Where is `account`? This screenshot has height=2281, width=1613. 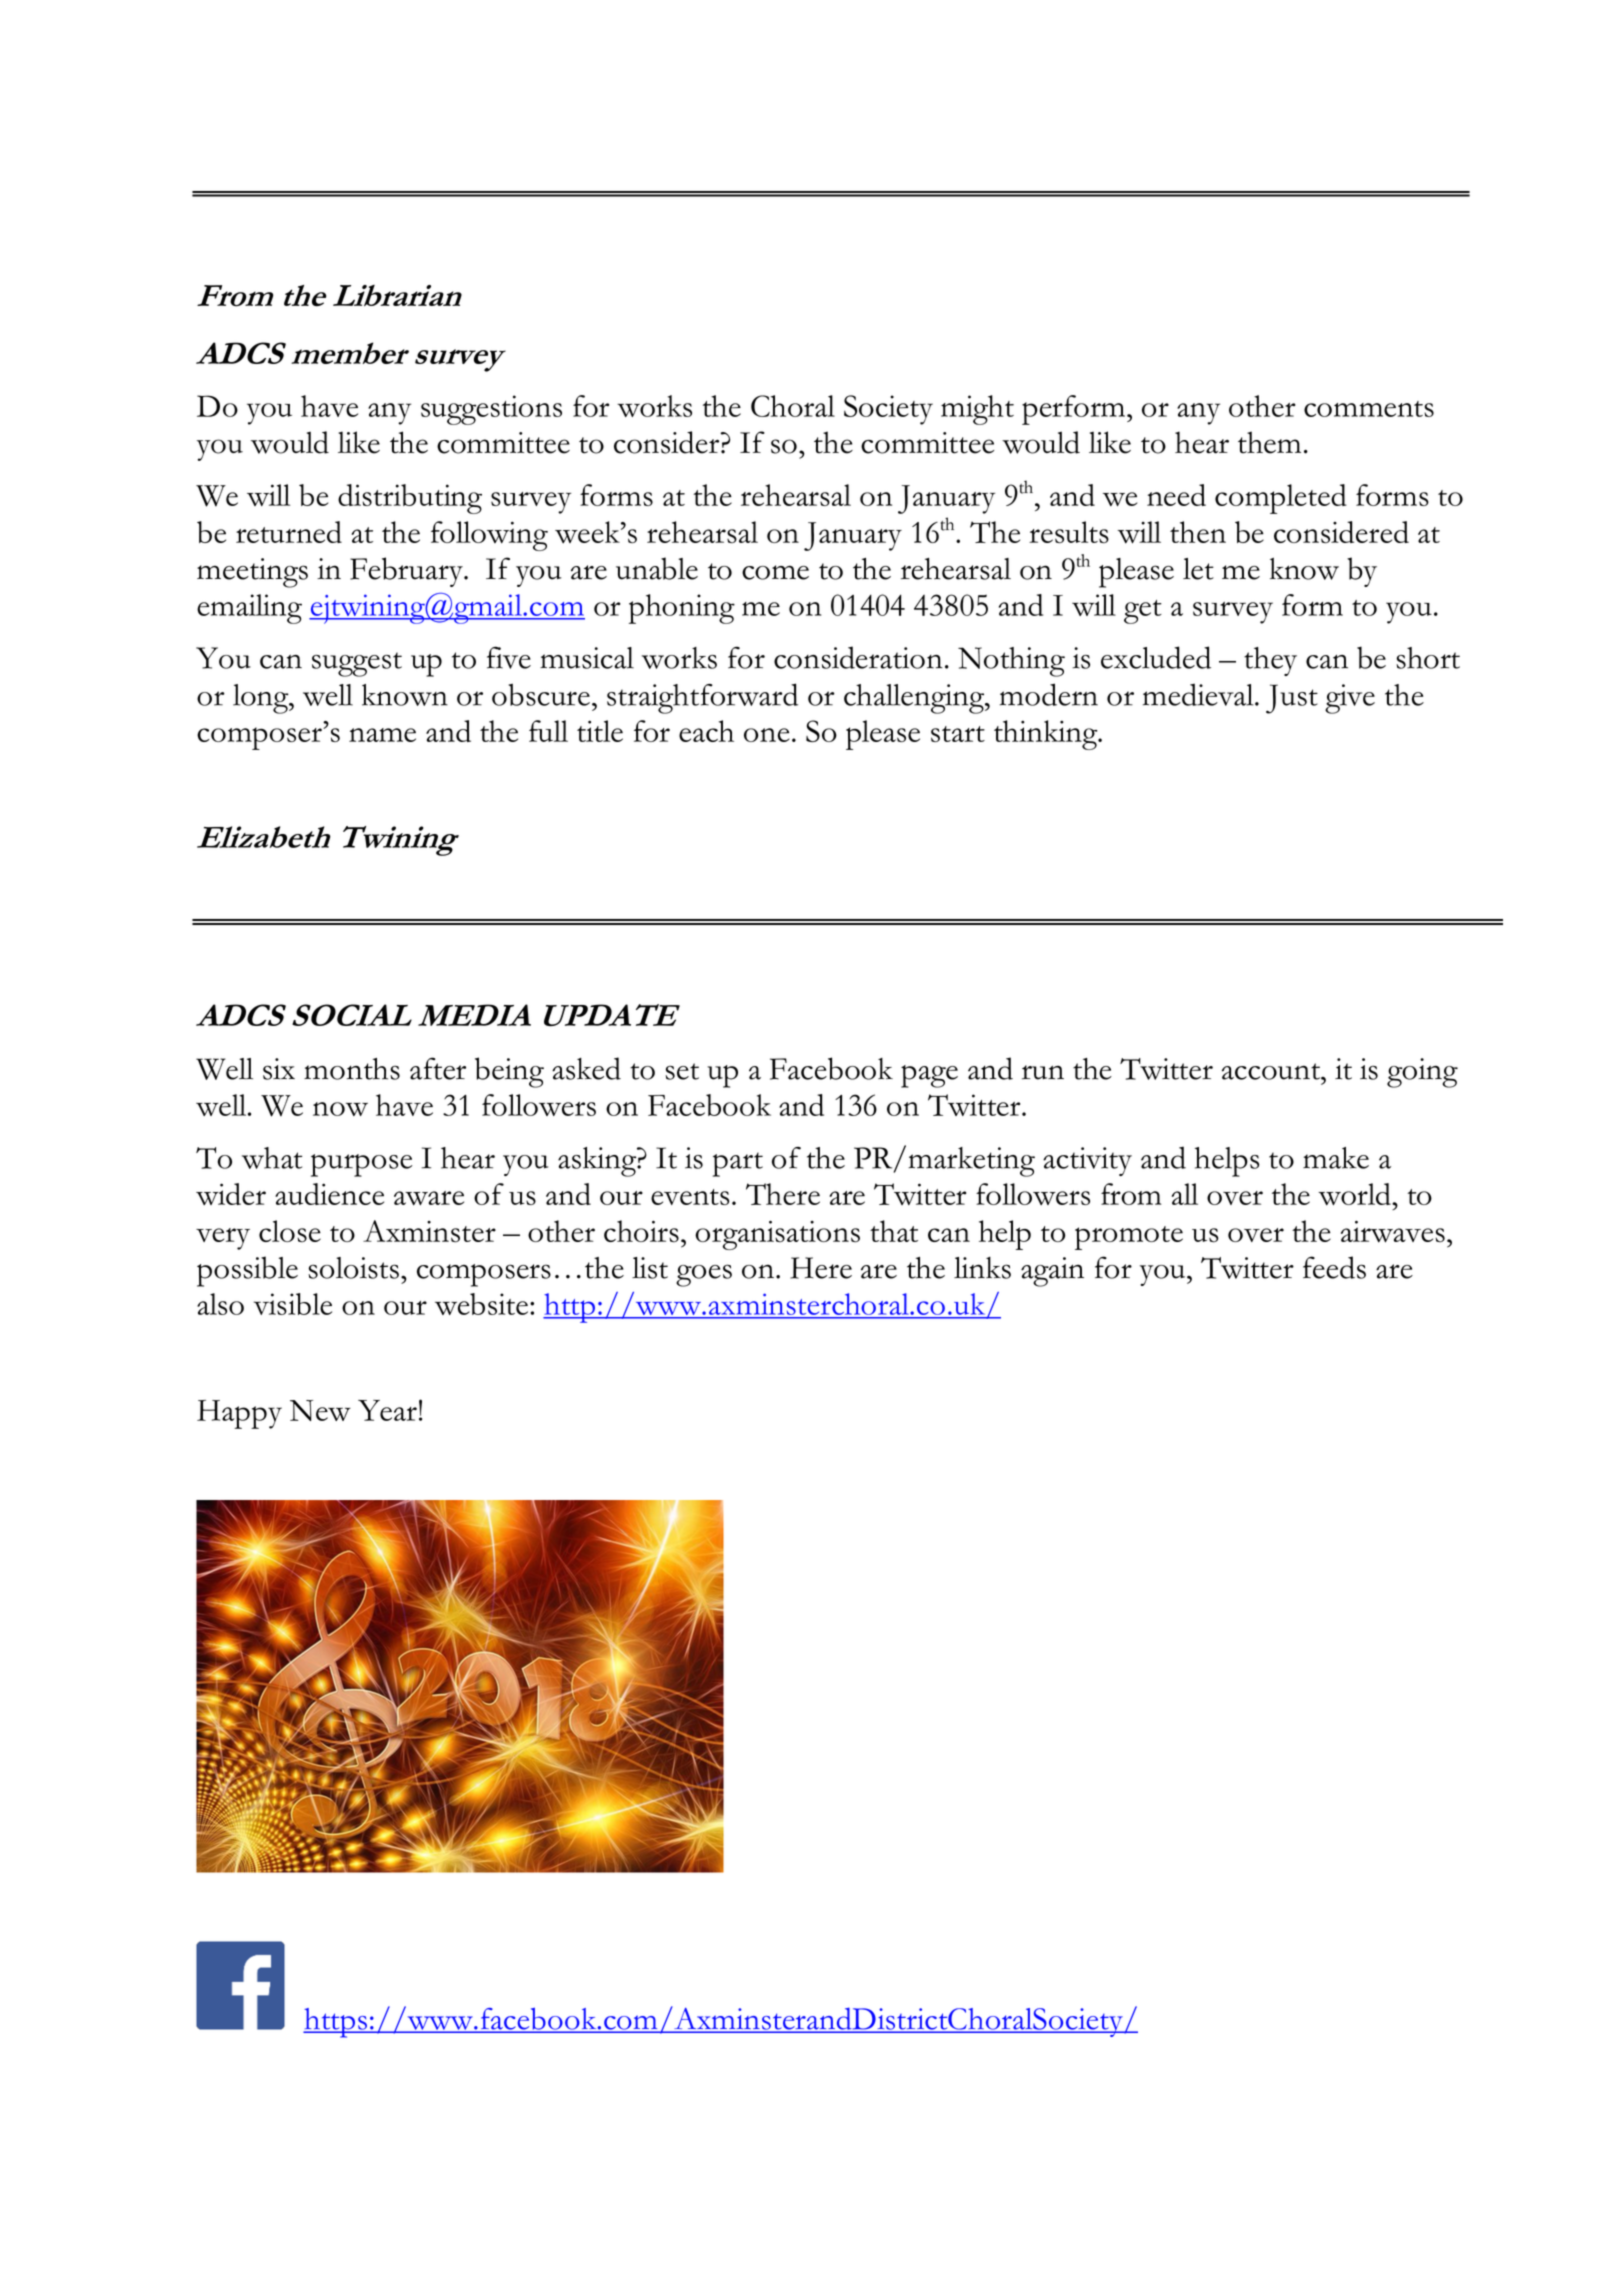 account is located at coordinates (1272, 1071).
